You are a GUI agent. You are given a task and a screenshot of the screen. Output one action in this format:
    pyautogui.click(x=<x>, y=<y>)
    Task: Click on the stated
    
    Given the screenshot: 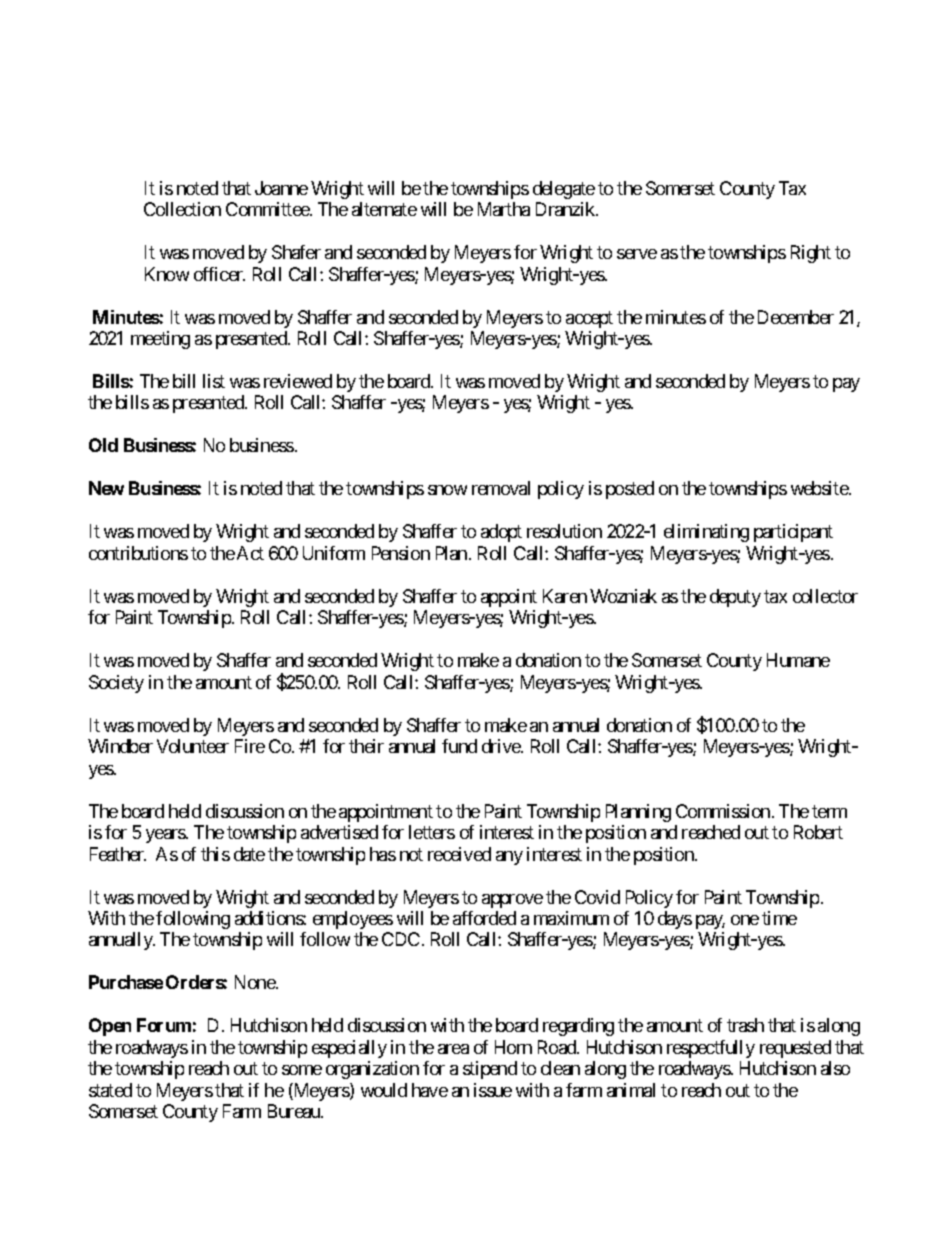 What is the action you would take?
    pyautogui.click(x=110, y=1090)
